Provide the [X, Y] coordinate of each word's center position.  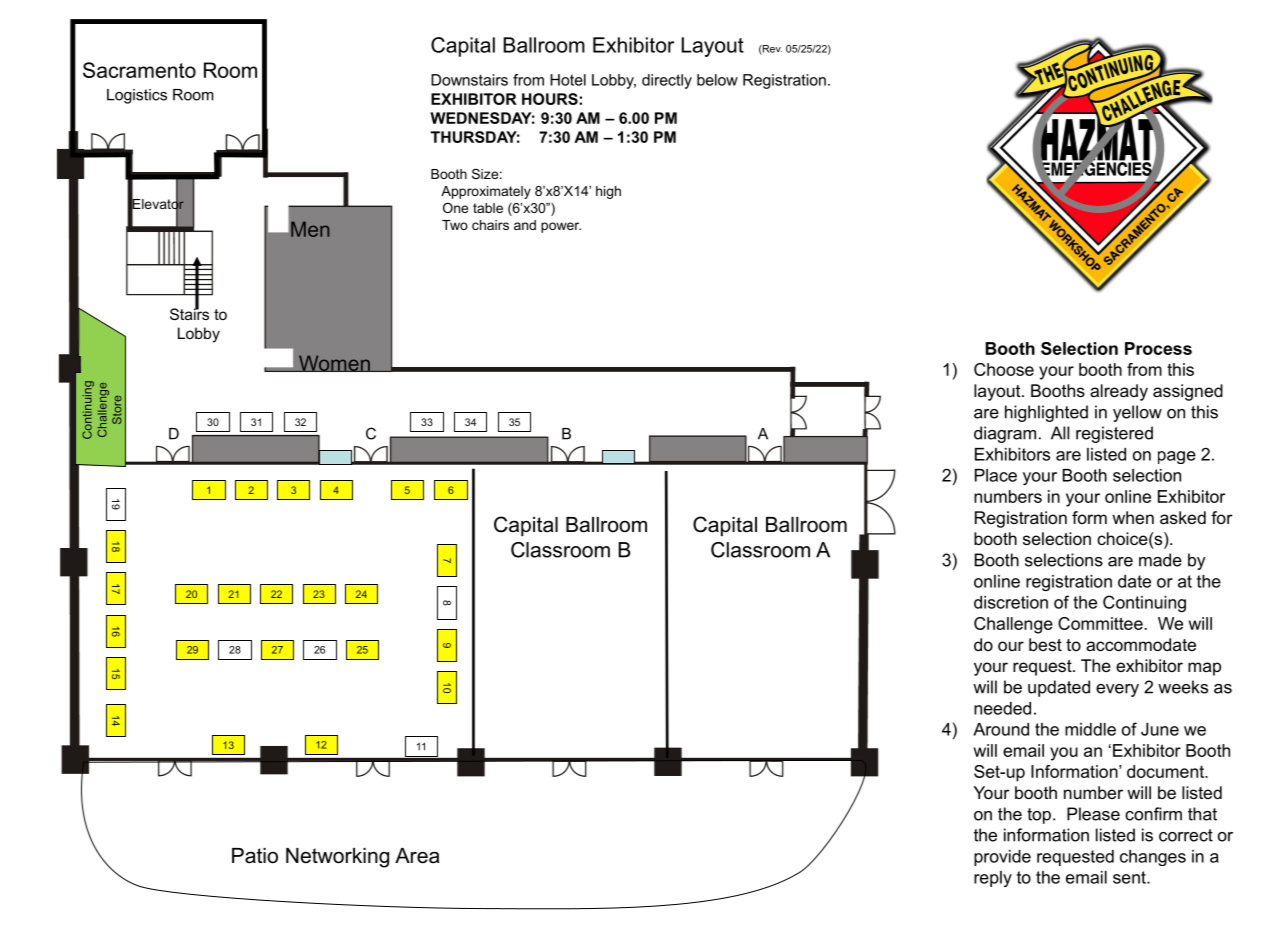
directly [667, 81]
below [717, 80]
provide [1002, 858]
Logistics [137, 96]
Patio [255, 856]
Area [417, 856]
